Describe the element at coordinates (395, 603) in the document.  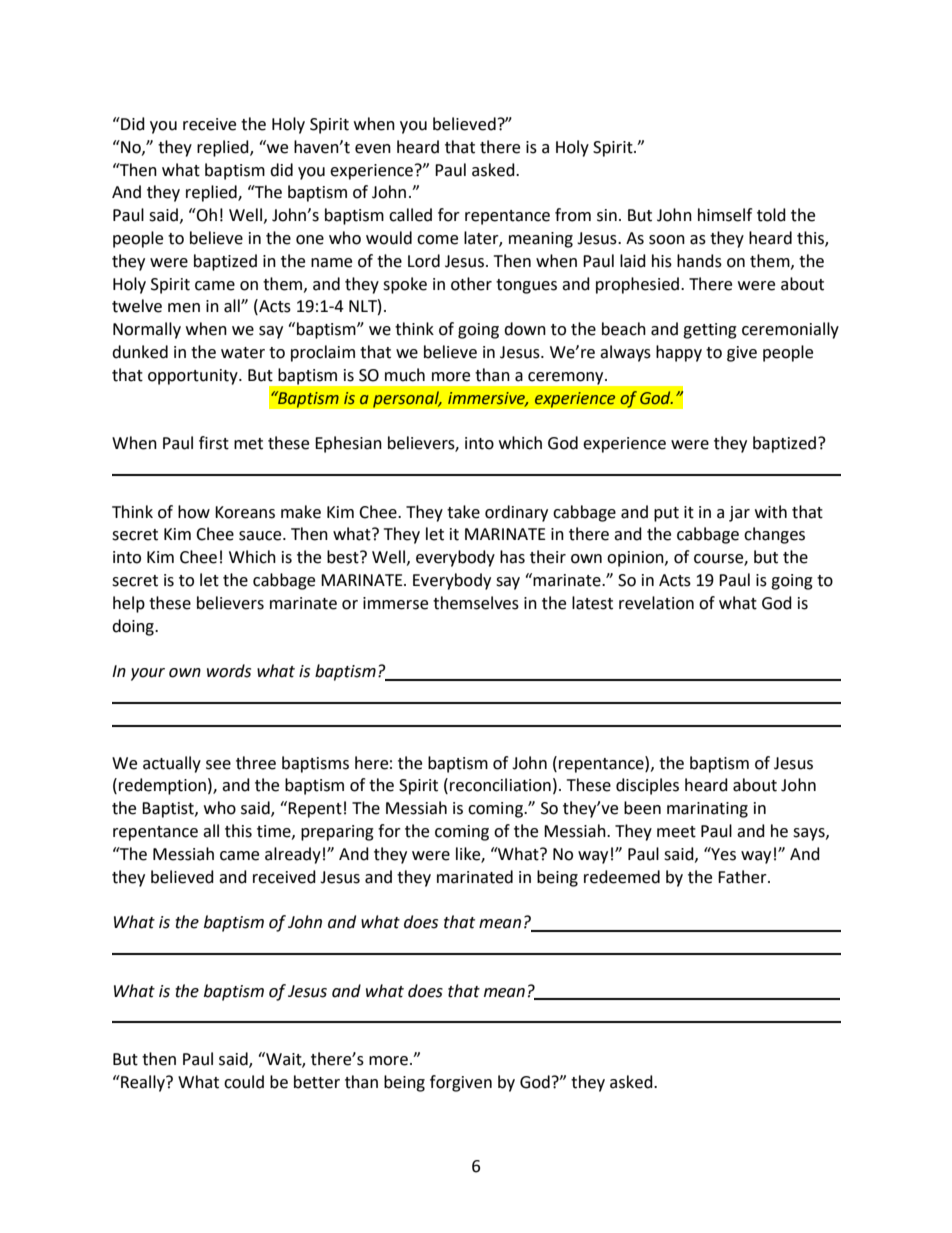
I see `immerse` at that location.
